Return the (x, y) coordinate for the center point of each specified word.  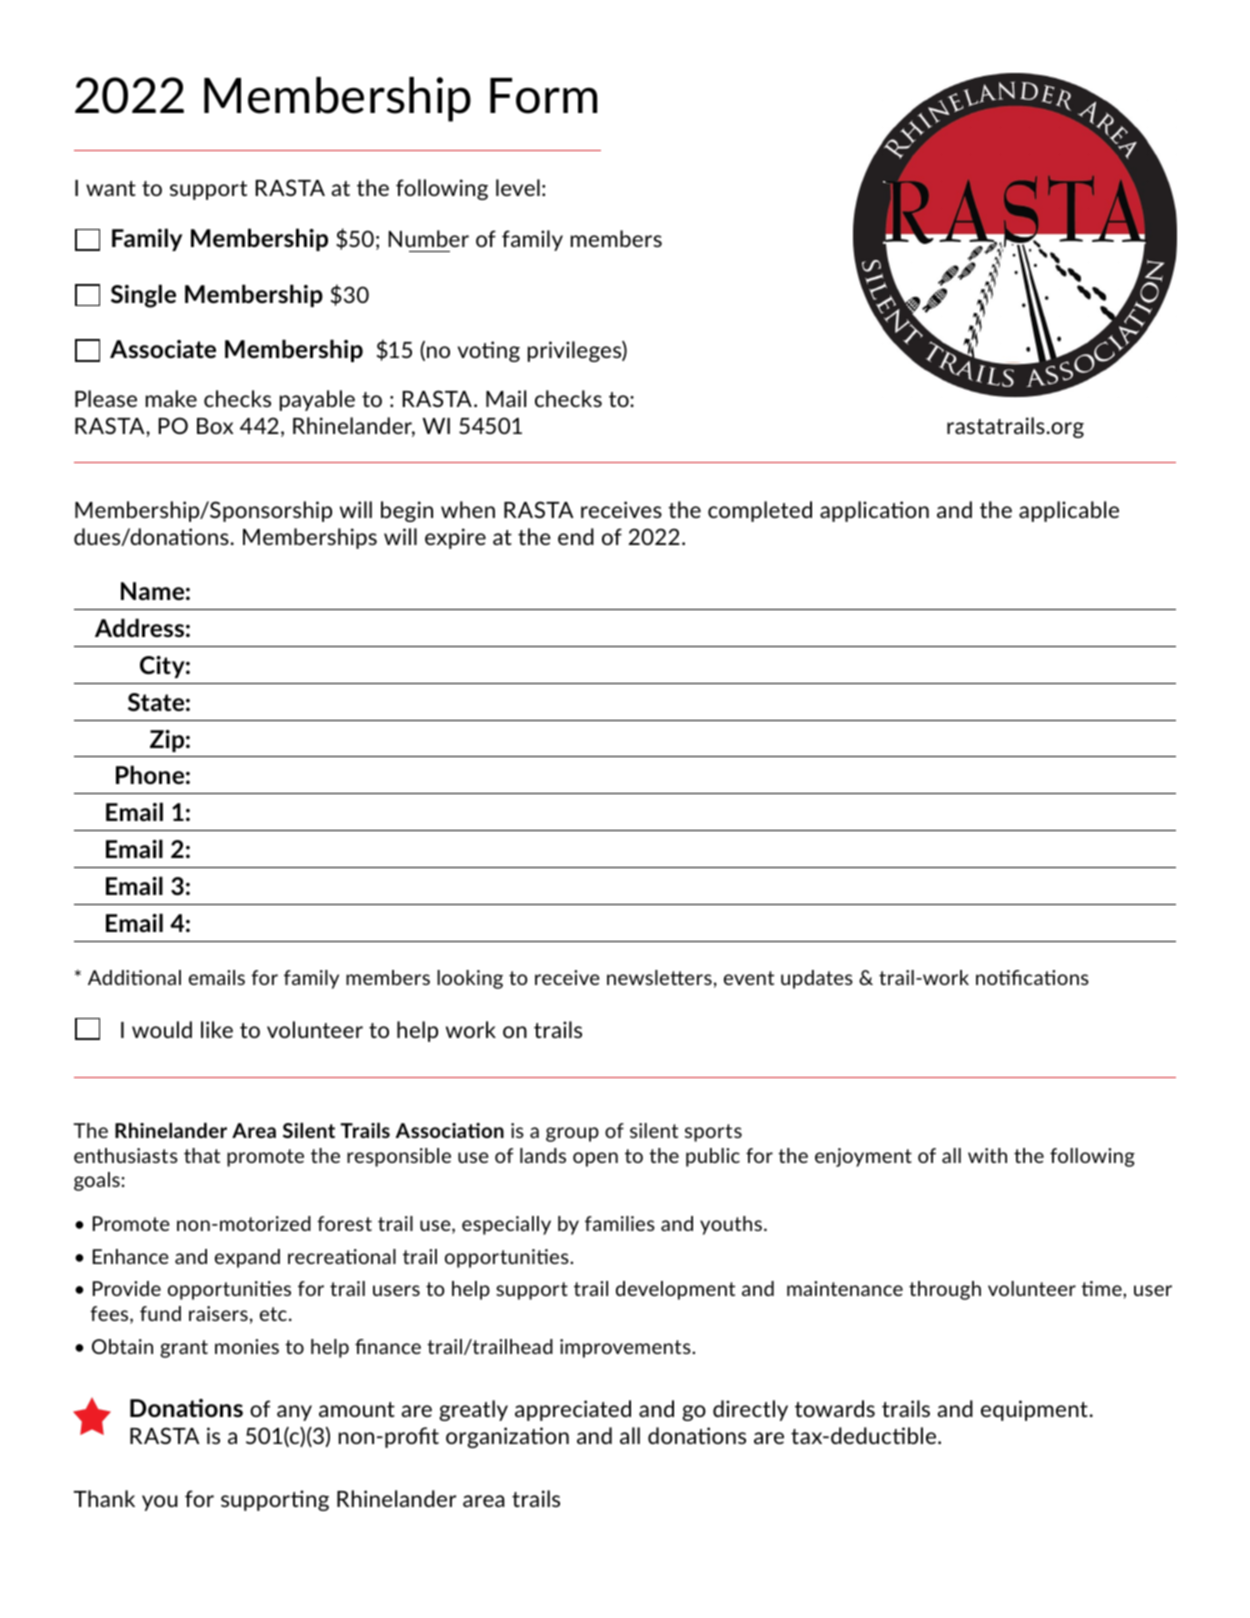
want (111, 188)
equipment (1034, 1410)
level (518, 187)
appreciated (573, 1410)
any (294, 1413)
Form (543, 96)
